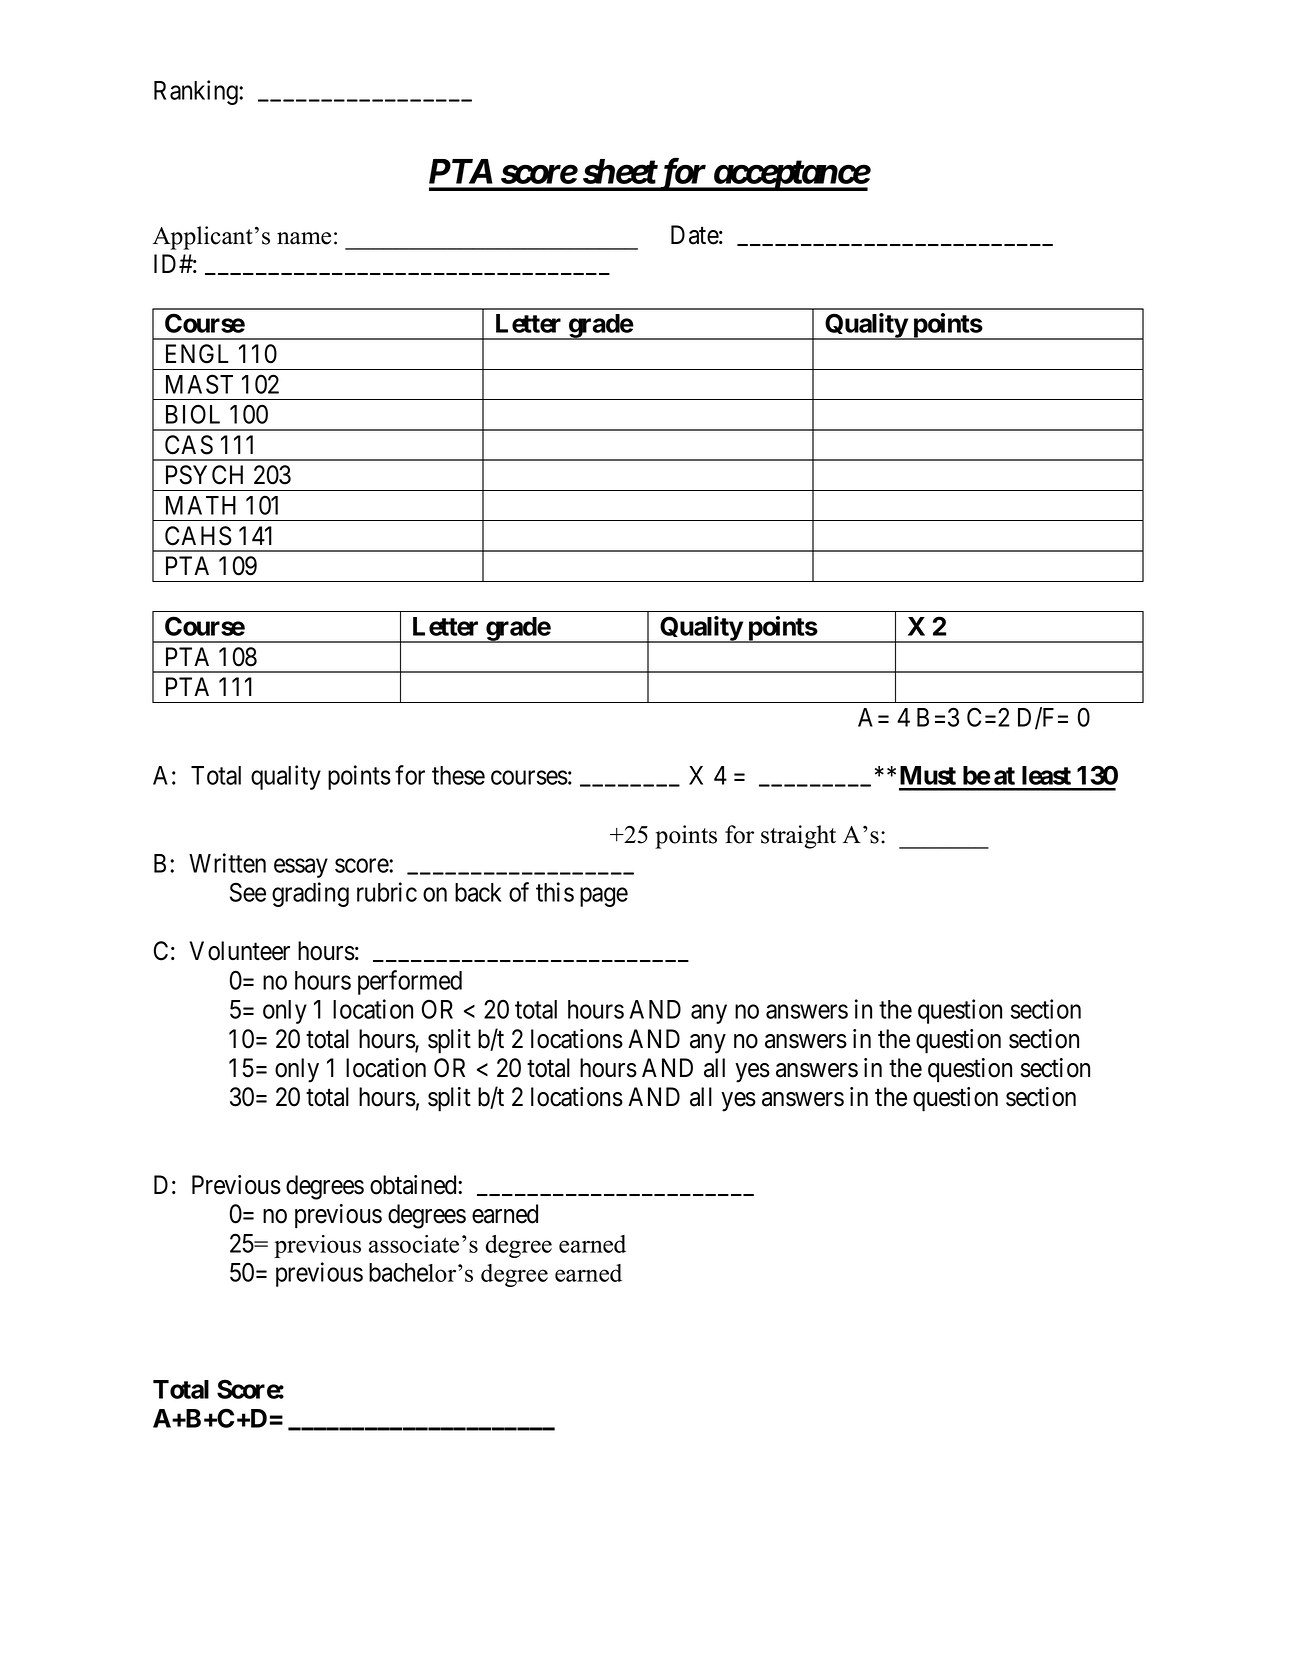 The image size is (1296, 1677). What do you see at coordinates (197, 92) in the document?
I see `Ranking` at bounding box center [197, 92].
